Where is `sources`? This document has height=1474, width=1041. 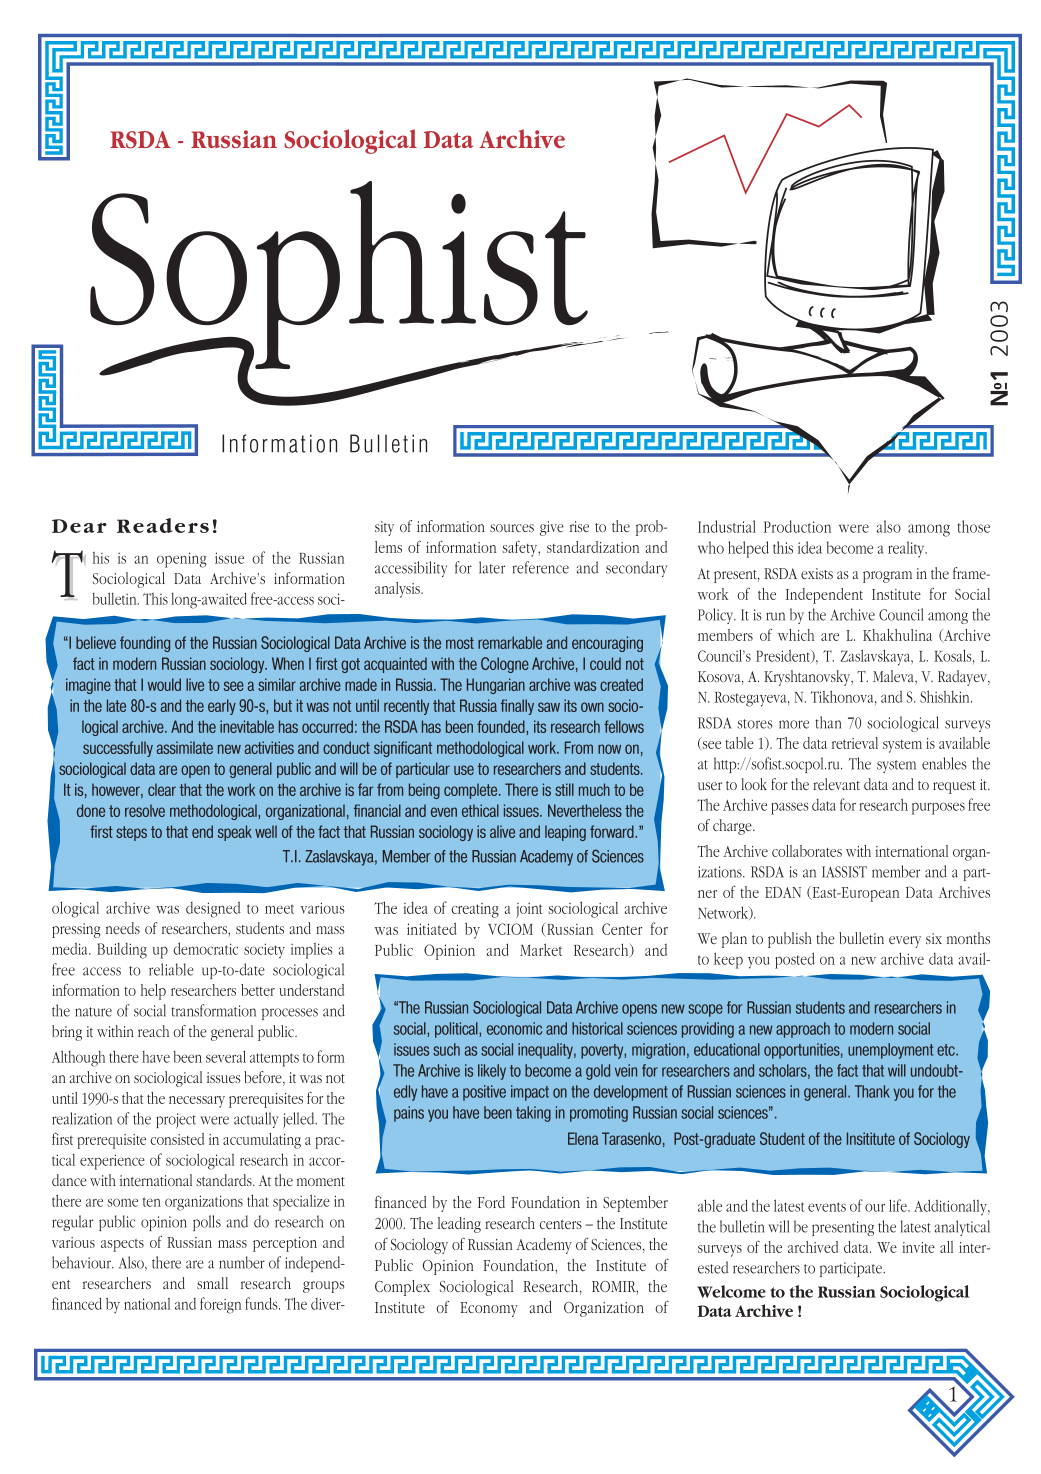 sources is located at coordinates (512, 528).
